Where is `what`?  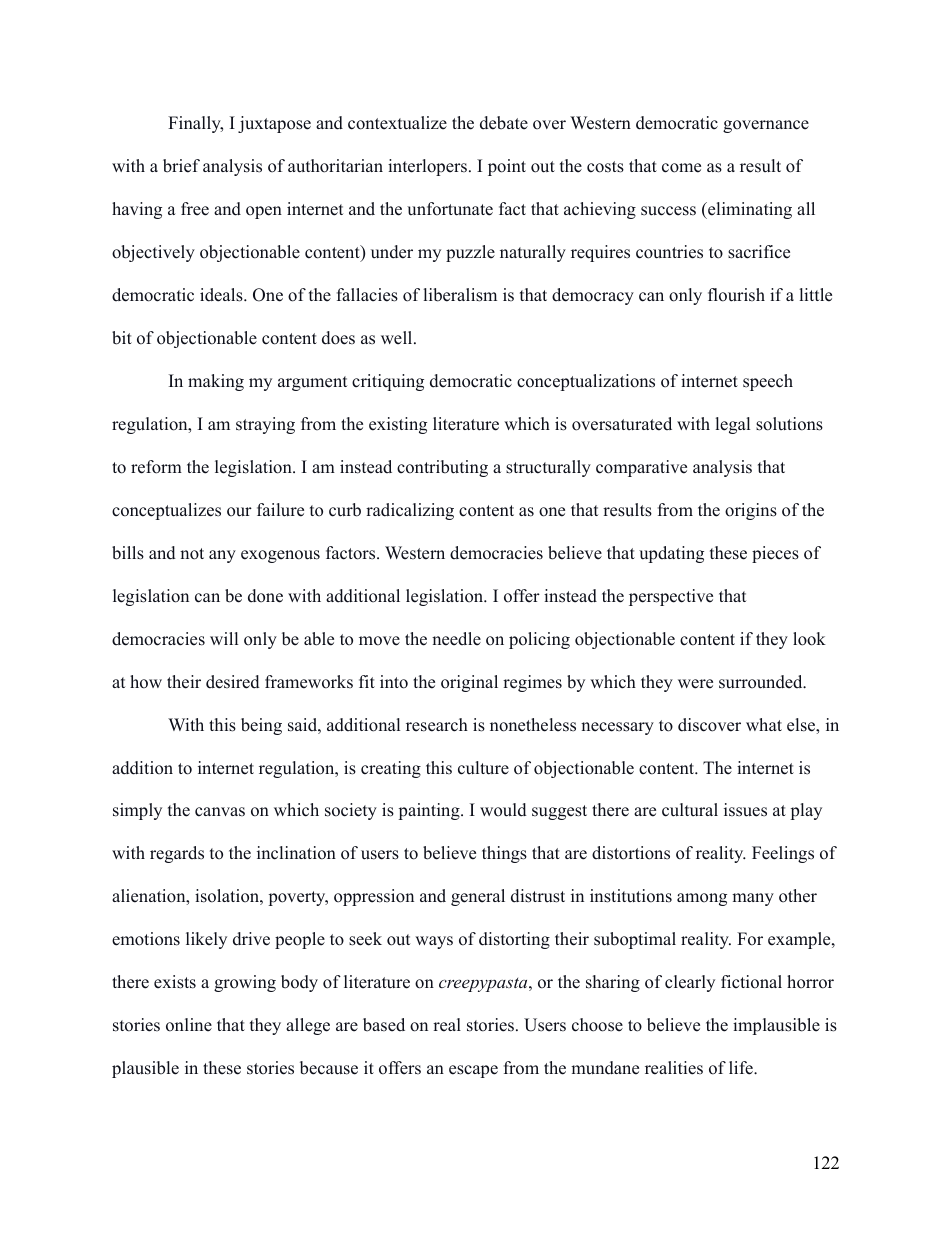
what is located at coordinates (764, 724).
